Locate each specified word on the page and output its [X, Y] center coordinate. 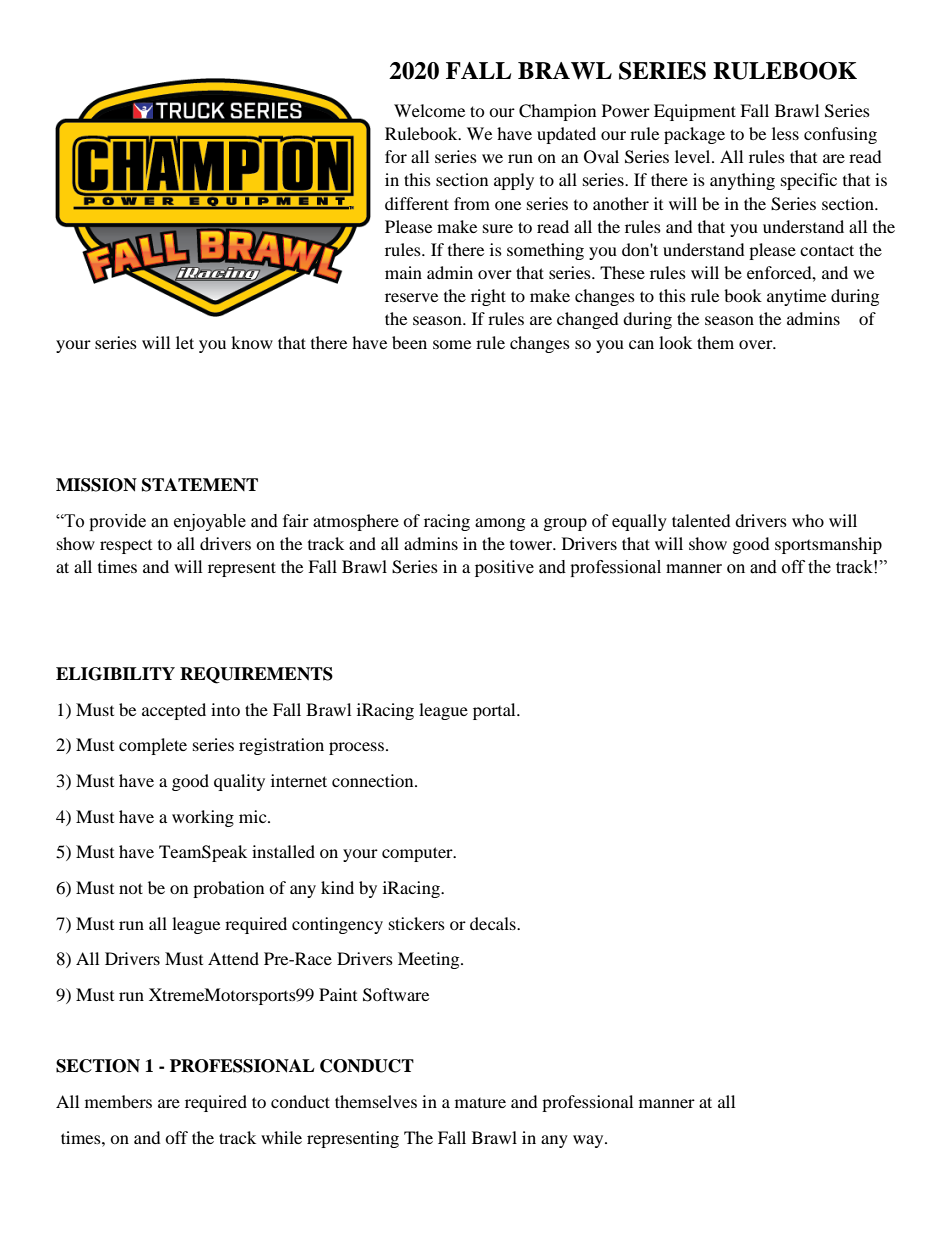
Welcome [429, 110]
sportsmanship [828, 545]
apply [514, 181]
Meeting [430, 960]
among [500, 524]
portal [495, 711]
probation [228, 889]
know [252, 342]
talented [701, 520]
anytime [796, 297]
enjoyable [210, 522]
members [118, 1101]
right [488, 297]
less [785, 133]
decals [494, 923]
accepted [174, 711]
